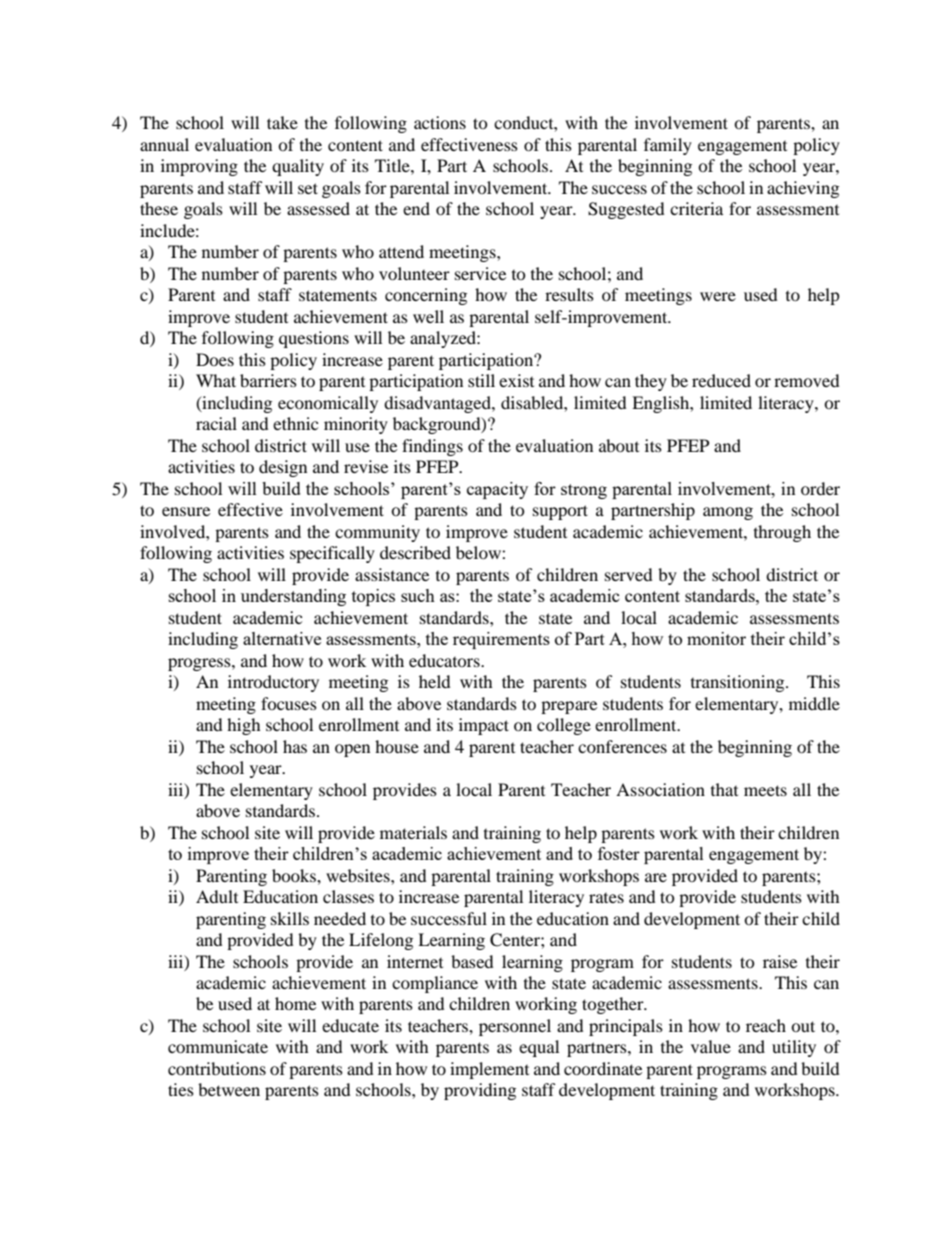  I want to click on impact, so click(484, 726).
